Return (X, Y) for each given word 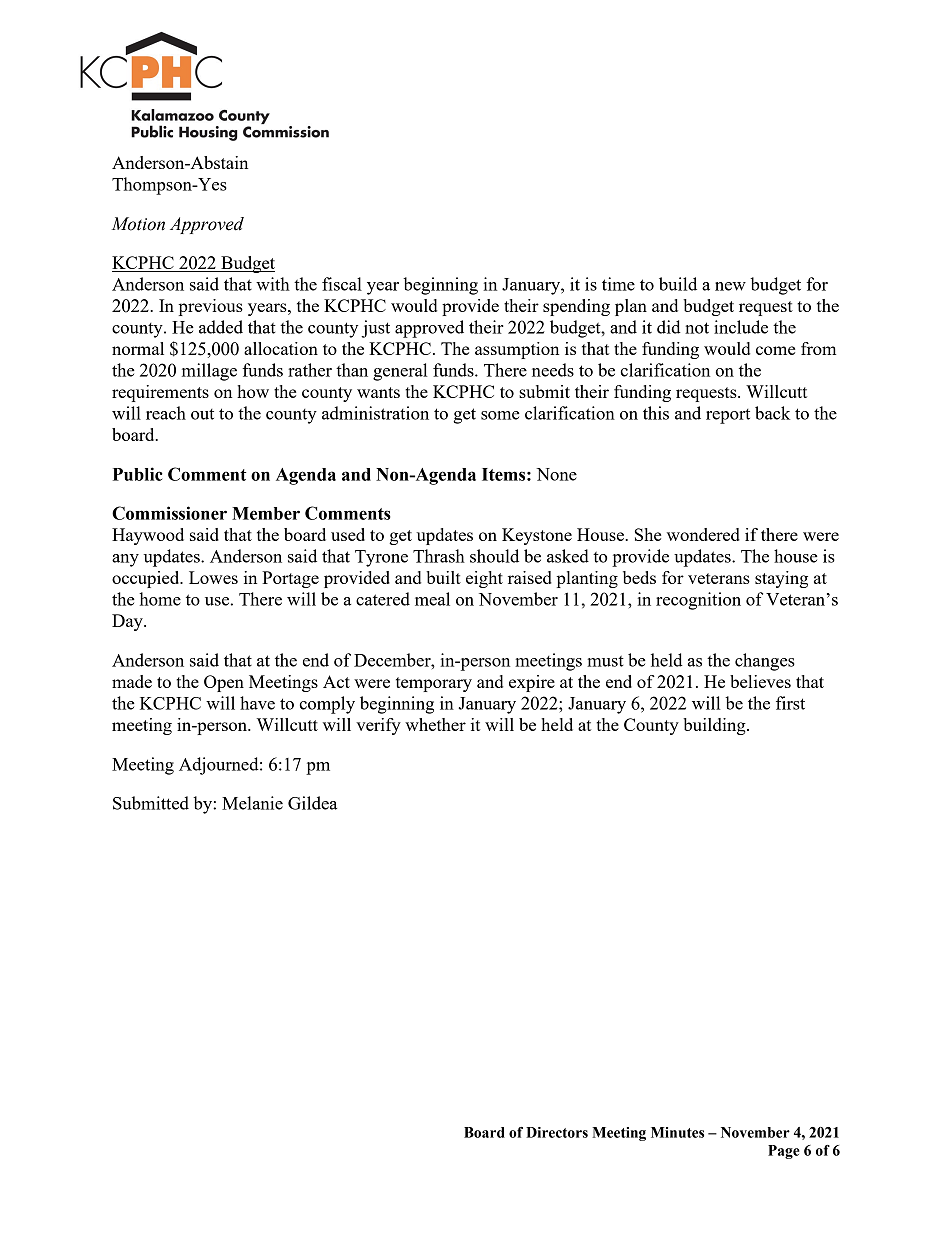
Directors (557, 1132)
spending (576, 307)
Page (784, 1152)
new (730, 286)
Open (224, 683)
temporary (434, 684)
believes (760, 681)
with (273, 284)
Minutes (677, 1132)
